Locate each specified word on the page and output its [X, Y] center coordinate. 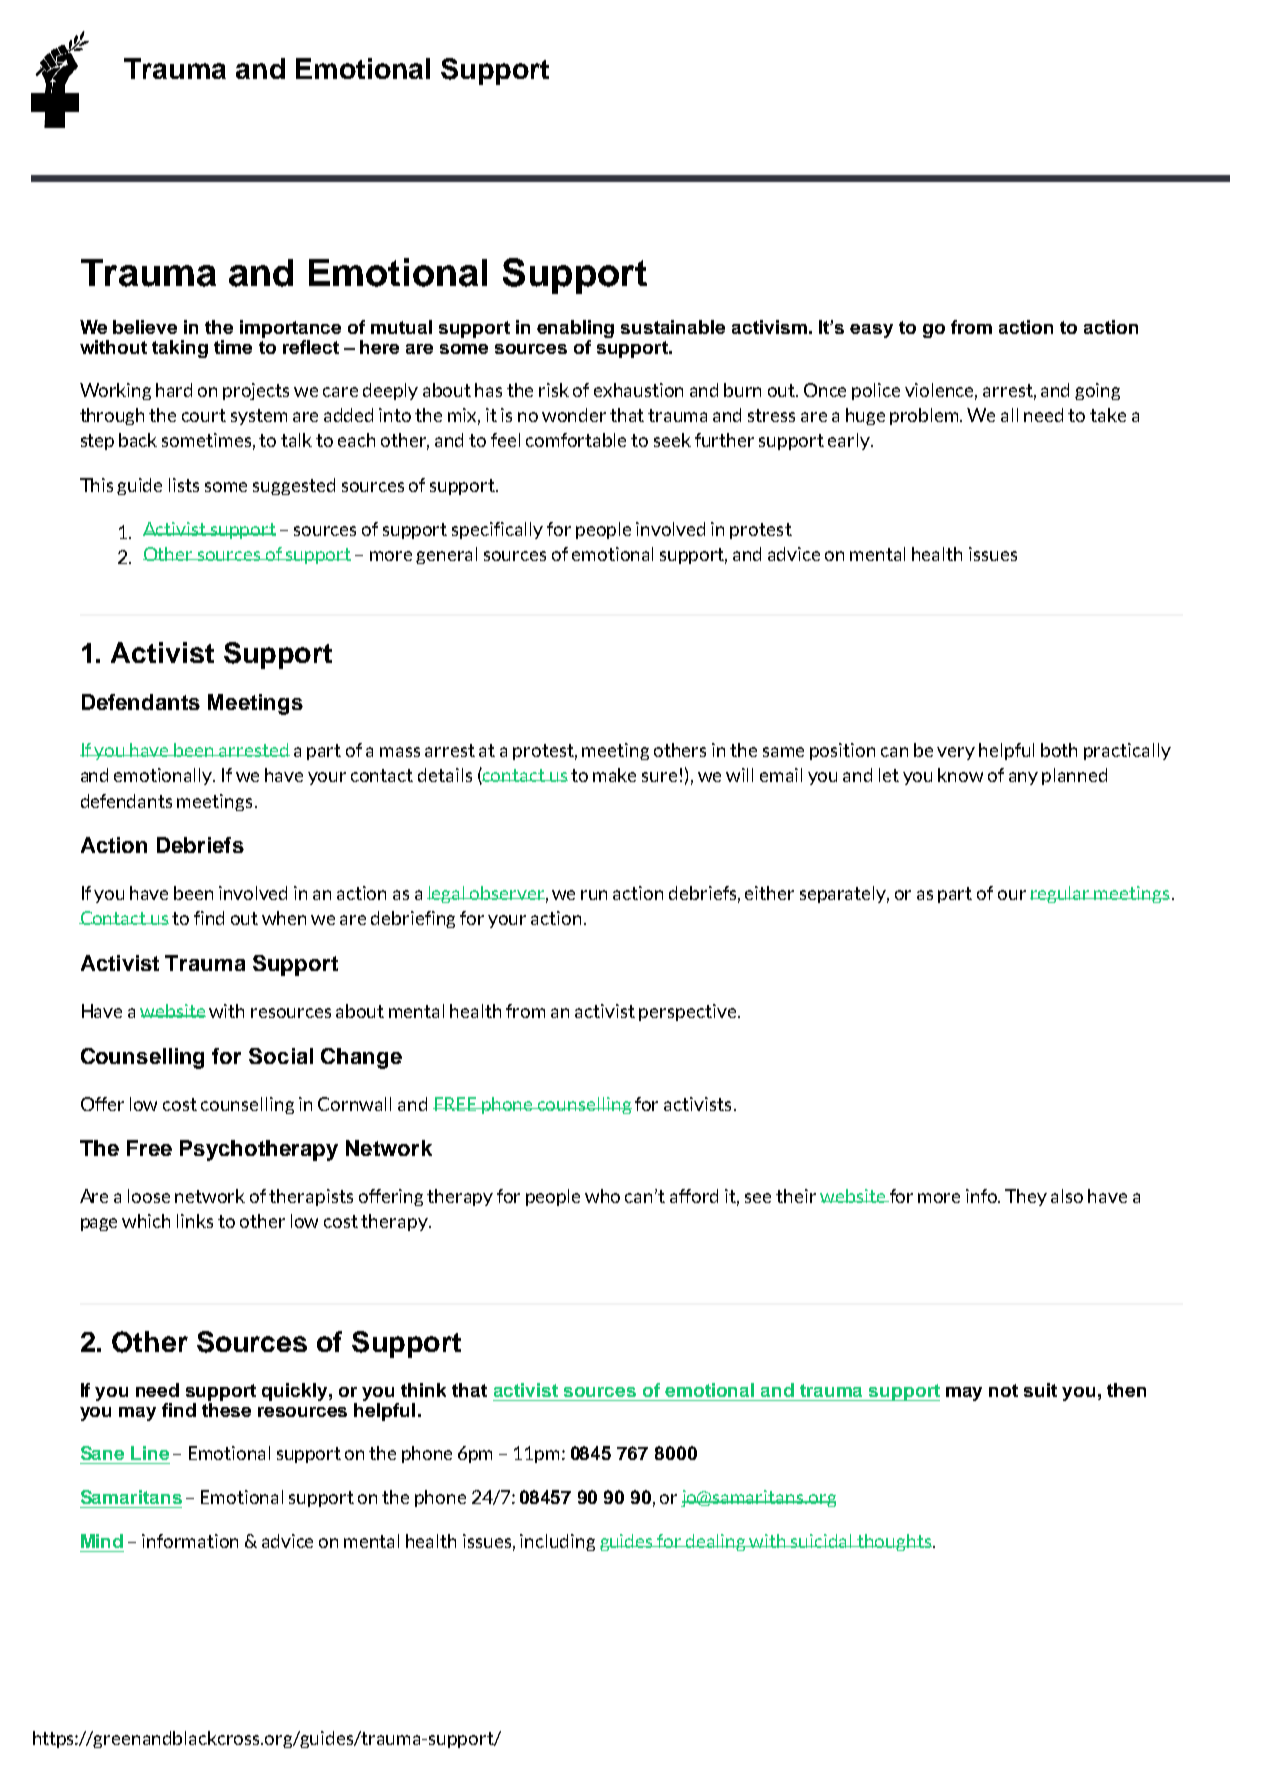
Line [150, 1453]
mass [400, 752]
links [195, 1221]
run [594, 895]
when [284, 918]
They [1026, 1197]
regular [1061, 894]
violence [941, 391]
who [602, 1196]
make [614, 775]
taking [180, 349]
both [1059, 750]
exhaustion [638, 390]
